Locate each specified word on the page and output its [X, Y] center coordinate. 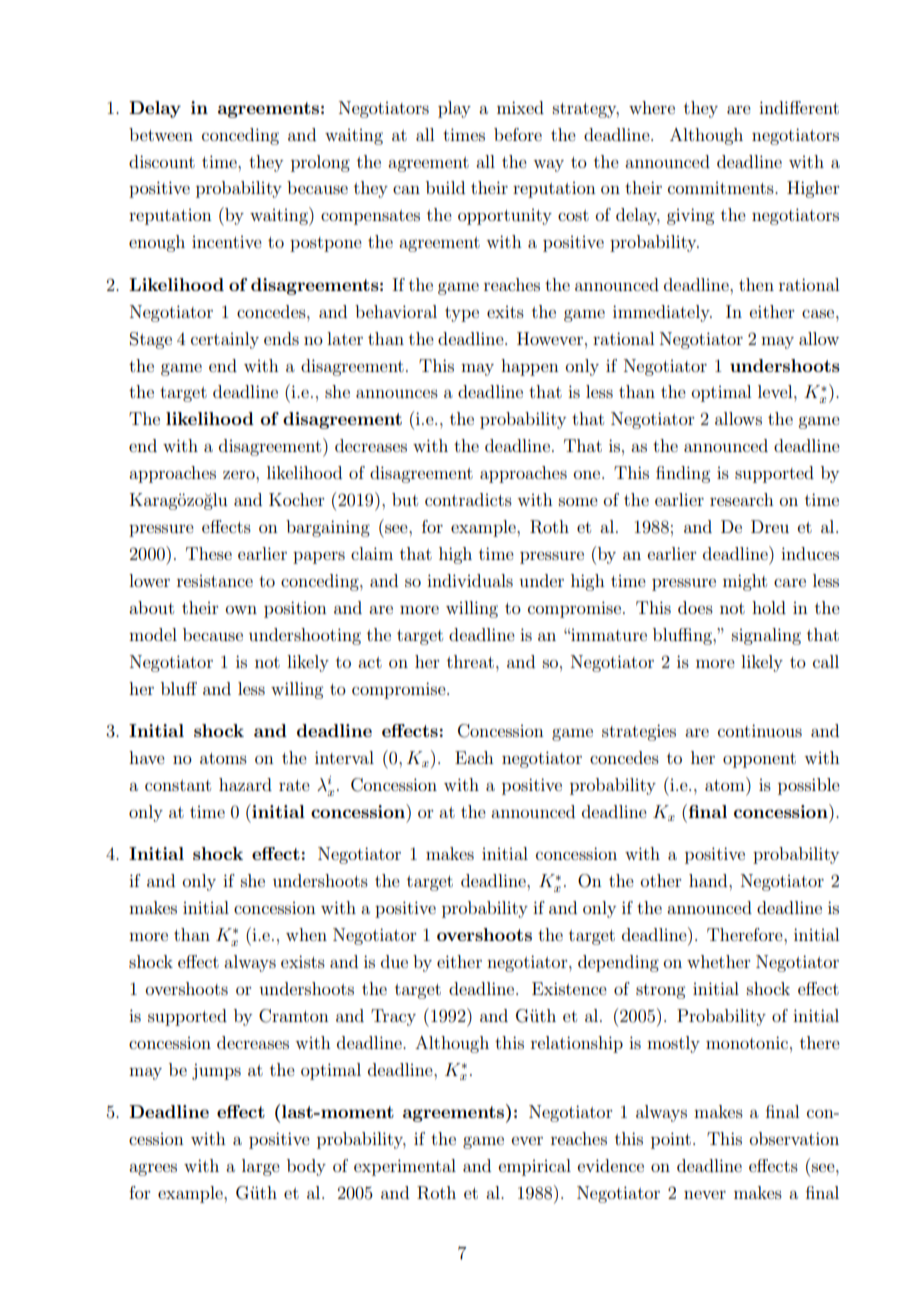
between [161, 134]
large [261, 1167]
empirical [535, 1167]
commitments [722, 188]
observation [794, 1138]
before [518, 134]
